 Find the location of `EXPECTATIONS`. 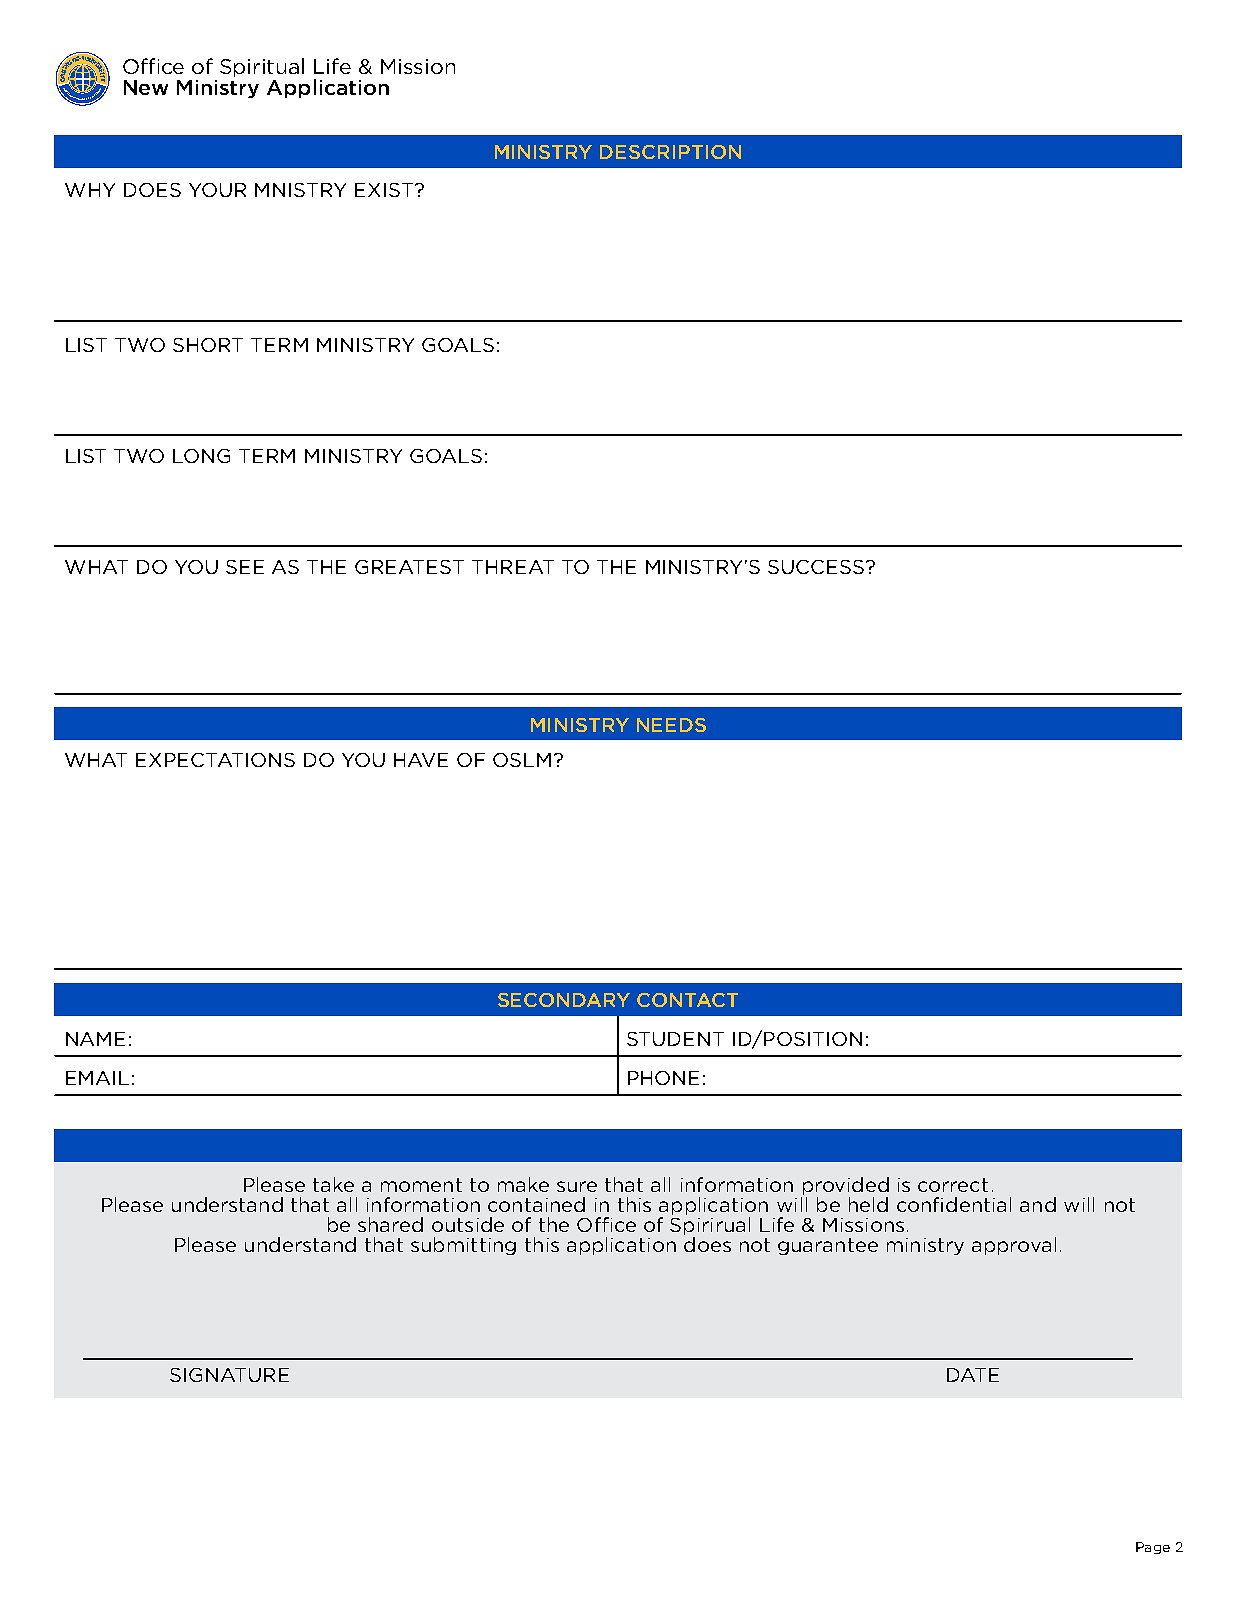

EXPECTATIONS is located at coordinates (215, 760).
